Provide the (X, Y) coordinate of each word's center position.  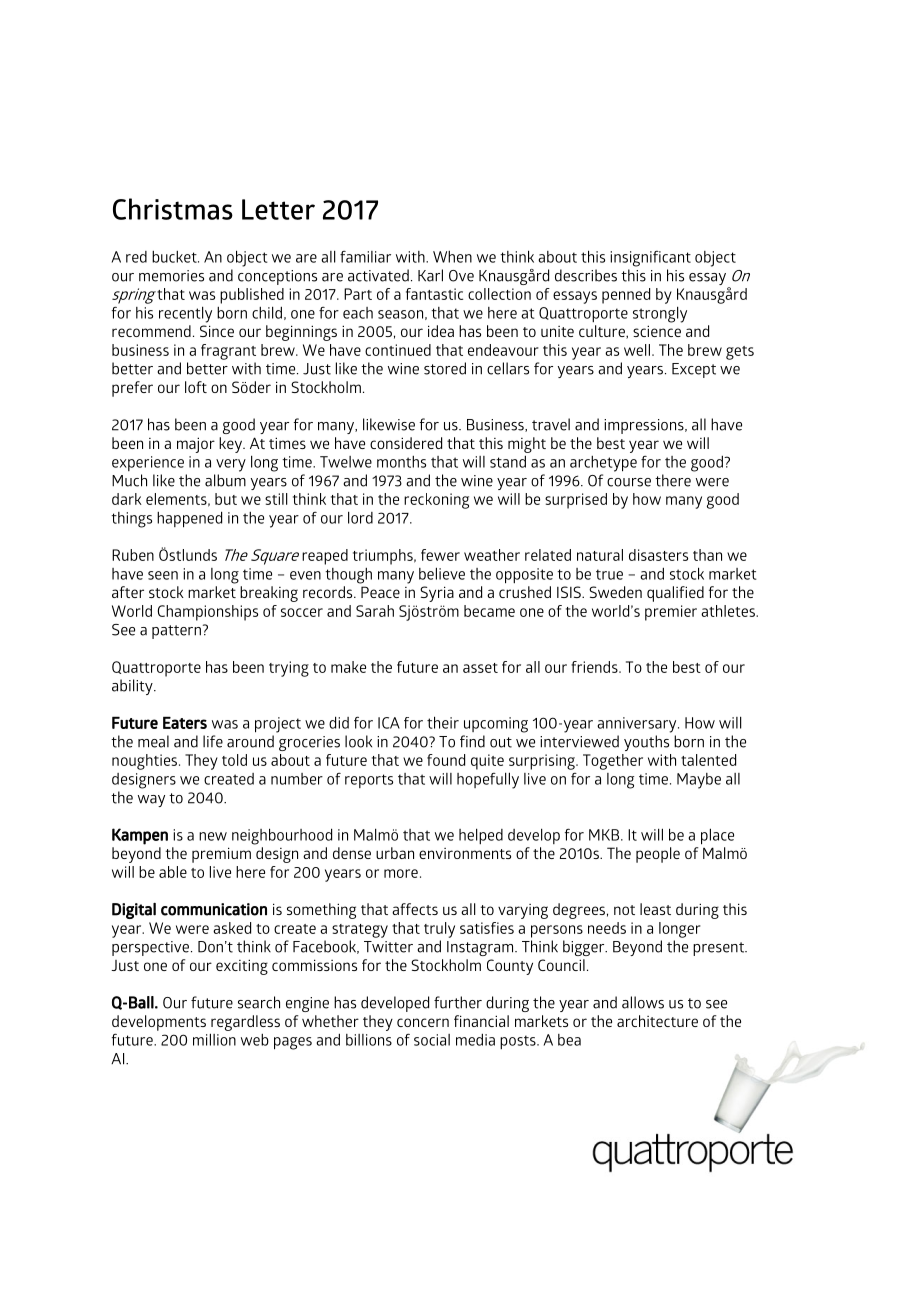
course (629, 482)
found (446, 760)
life (213, 741)
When (452, 257)
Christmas (173, 209)
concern (423, 1022)
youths (646, 743)
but (226, 499)
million (214, 1039)
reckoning (436, 501)
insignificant (650, 259)
